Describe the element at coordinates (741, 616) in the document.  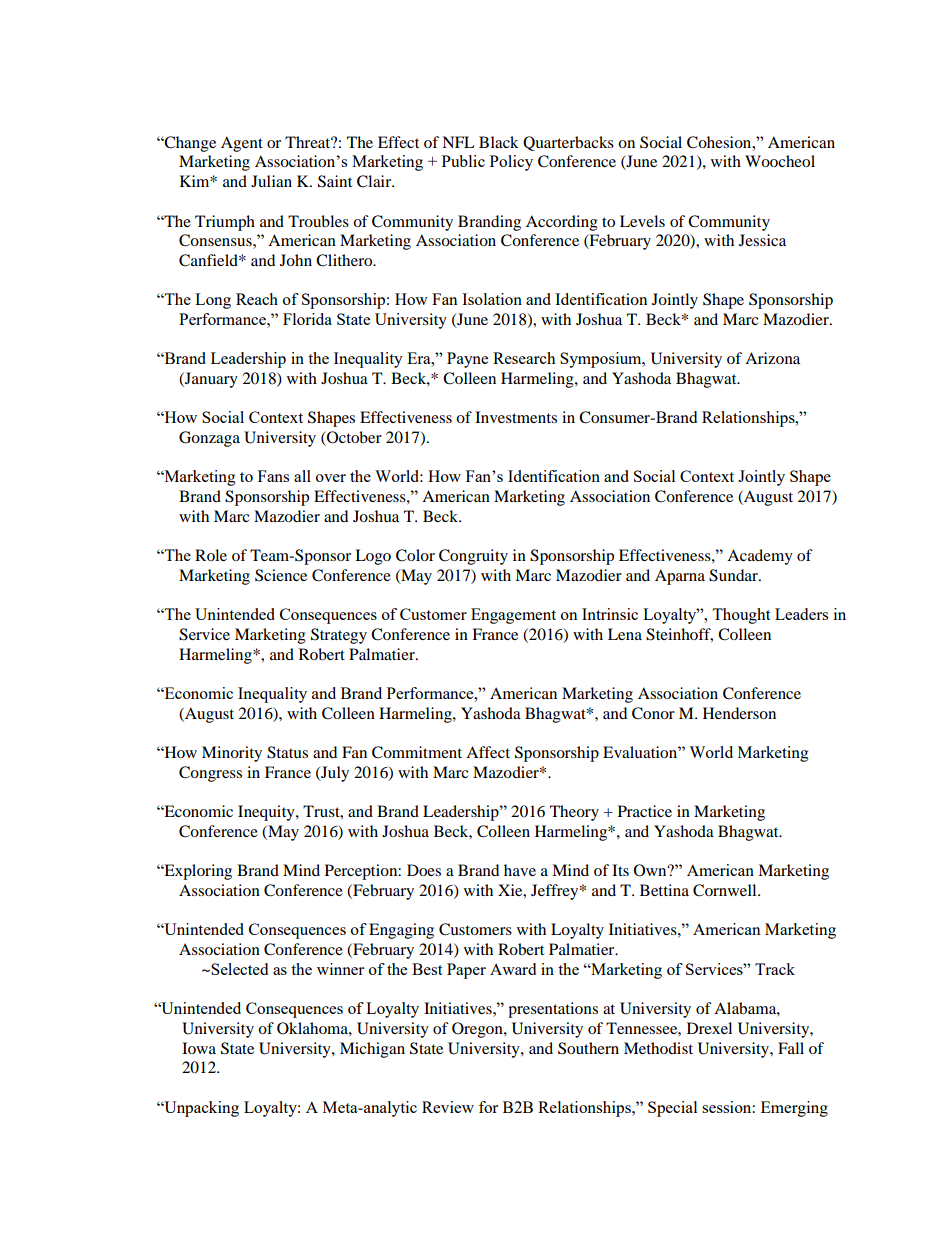
I see `Thought` at that location.
